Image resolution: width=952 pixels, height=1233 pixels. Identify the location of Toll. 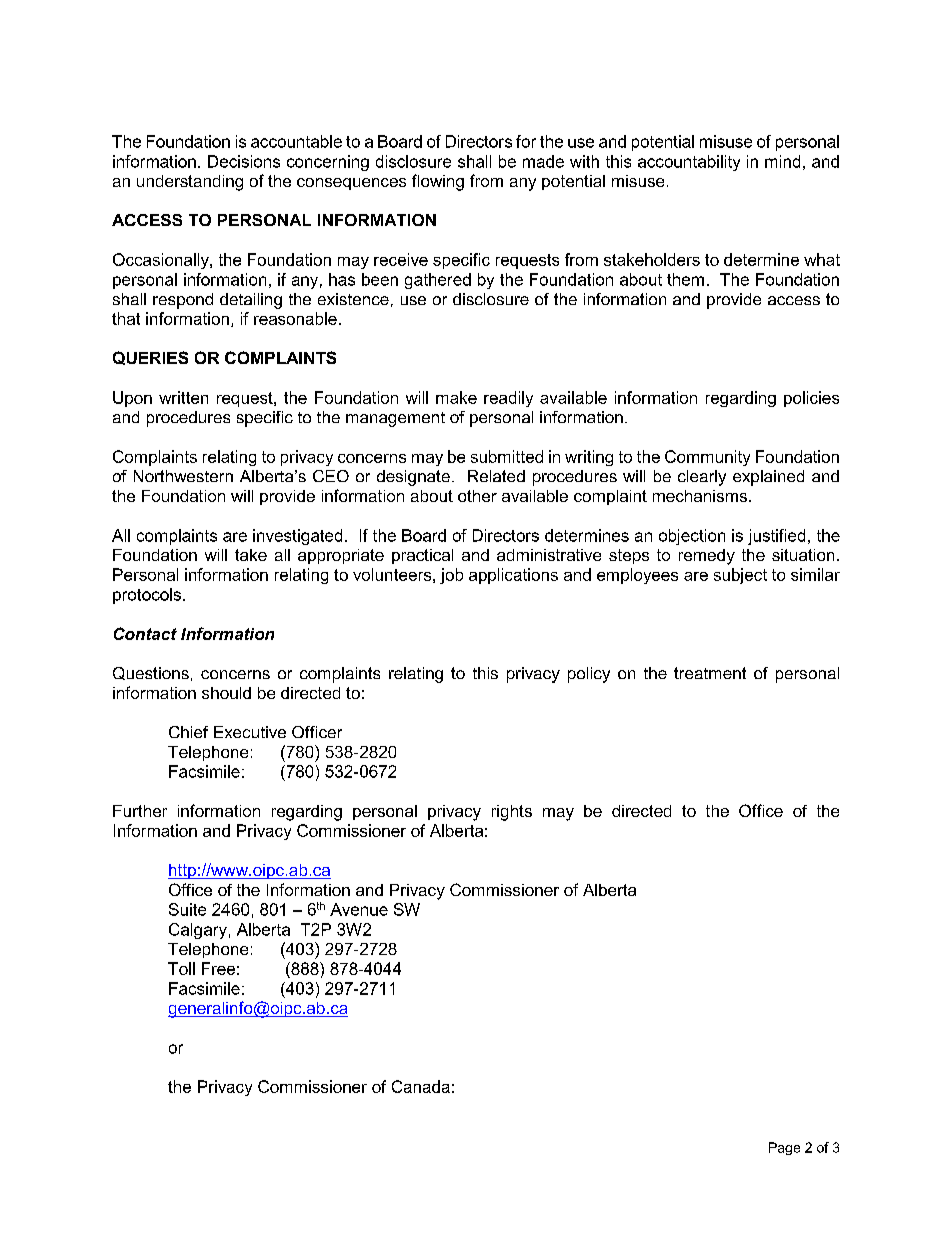
(181, 968).
